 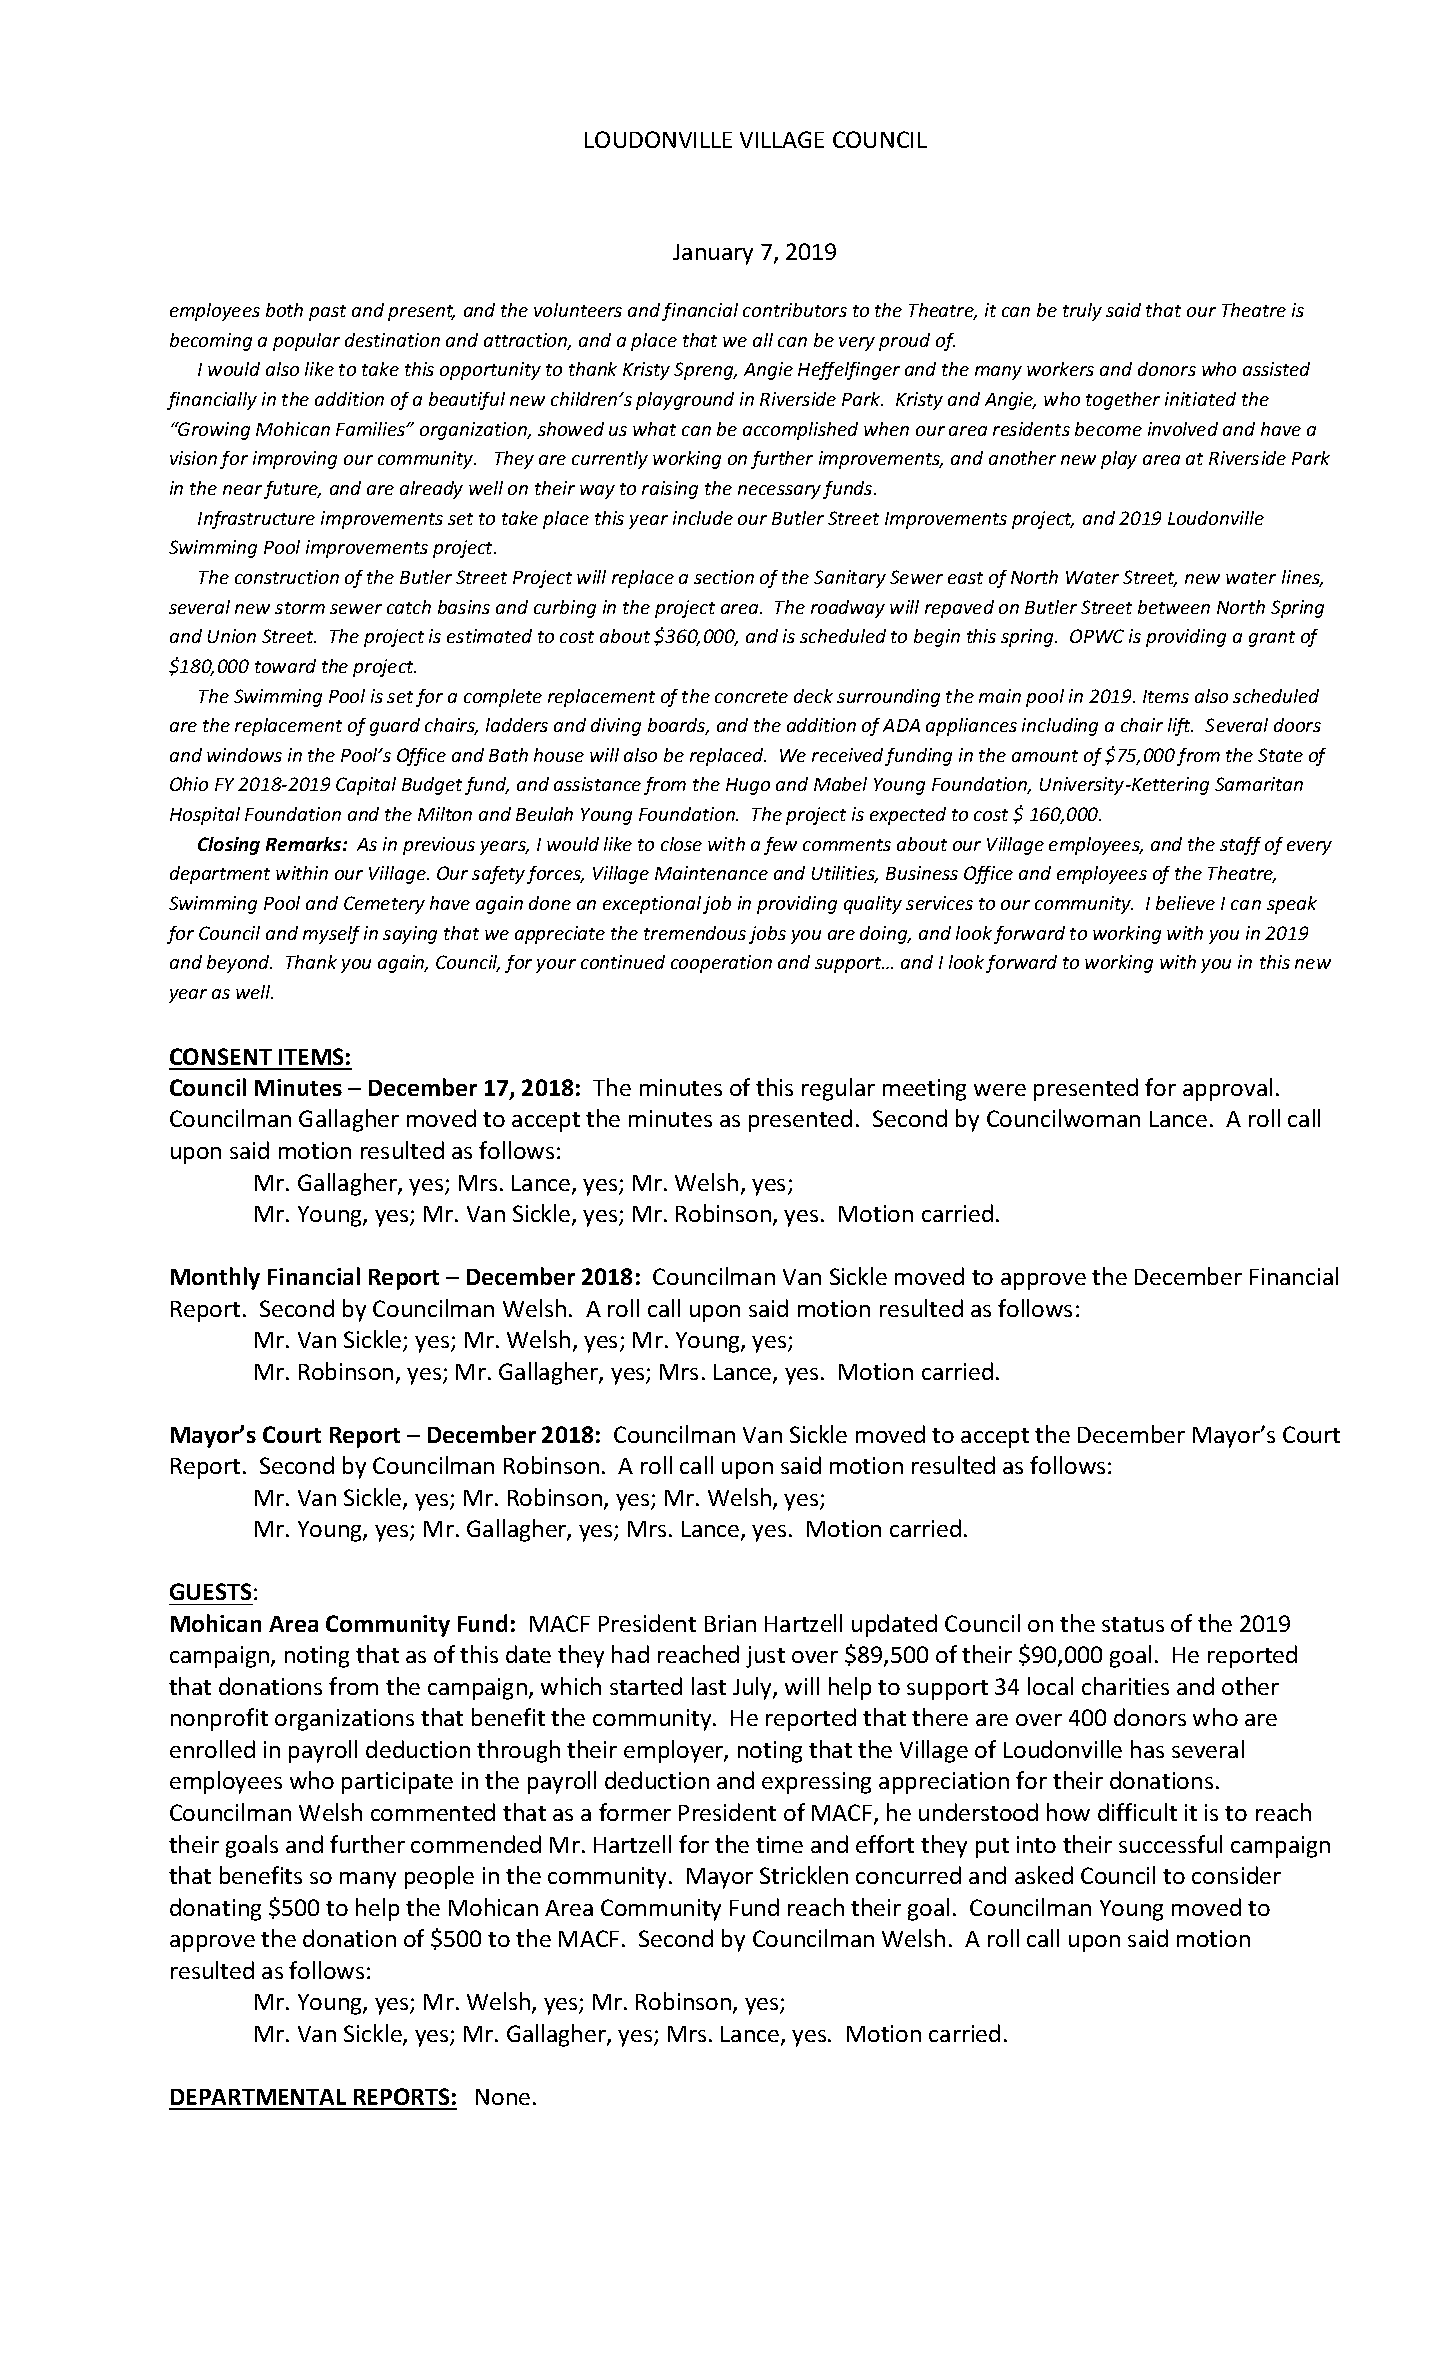 I want to click on few, so click(x=780, y=846).
